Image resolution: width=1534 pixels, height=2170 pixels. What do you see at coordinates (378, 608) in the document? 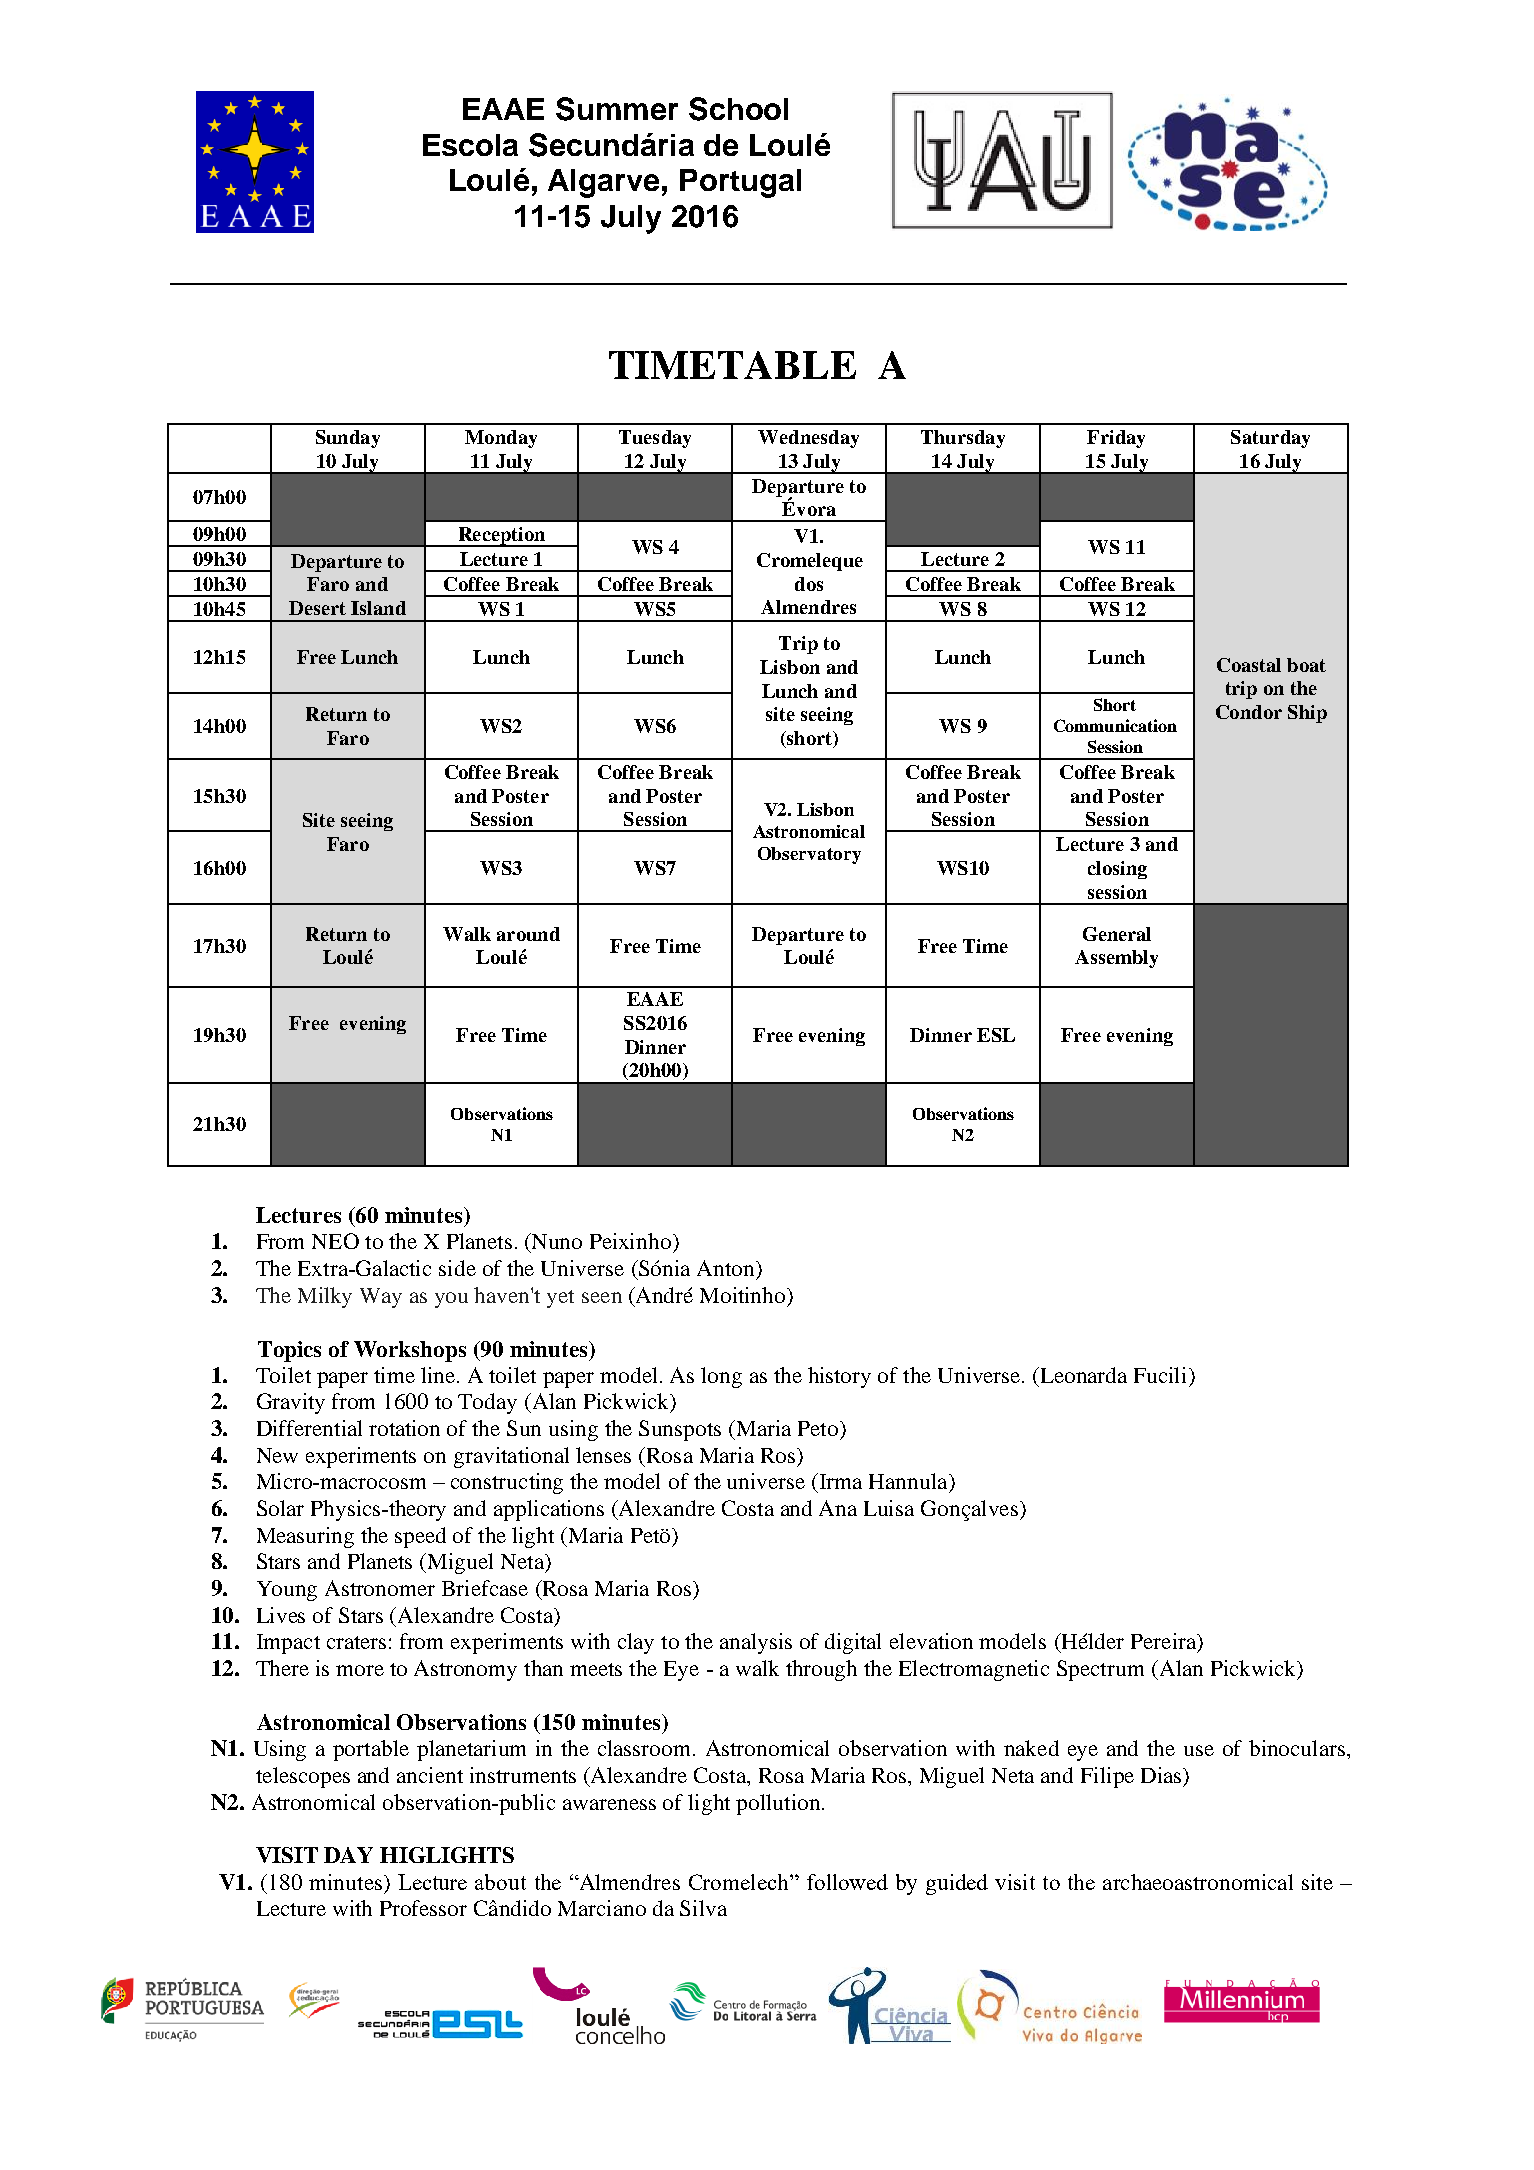
I see `Island` at bounding box center [378, 608].
